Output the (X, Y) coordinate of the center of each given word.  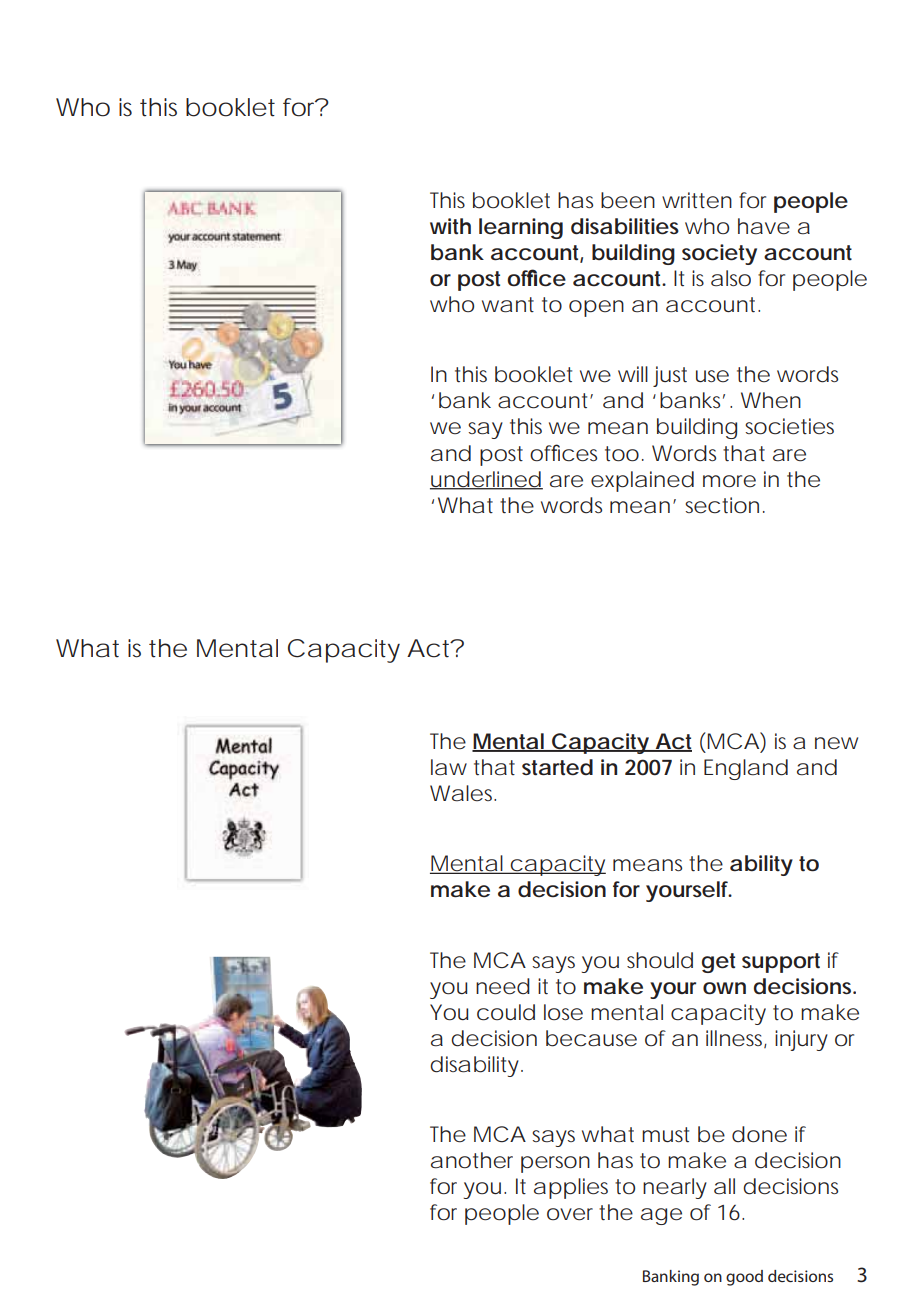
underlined (486, 480)
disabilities (625, 226)
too (622, 454)
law (449, 767)
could (506, 1012)
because (591, 1038)
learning (521, 228)
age (661, 1216)
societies (789, 426)
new (836, 743)
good (744, 1278)
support (781, 963)
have (764, 226)
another (472, 1160)
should (660, 960)
